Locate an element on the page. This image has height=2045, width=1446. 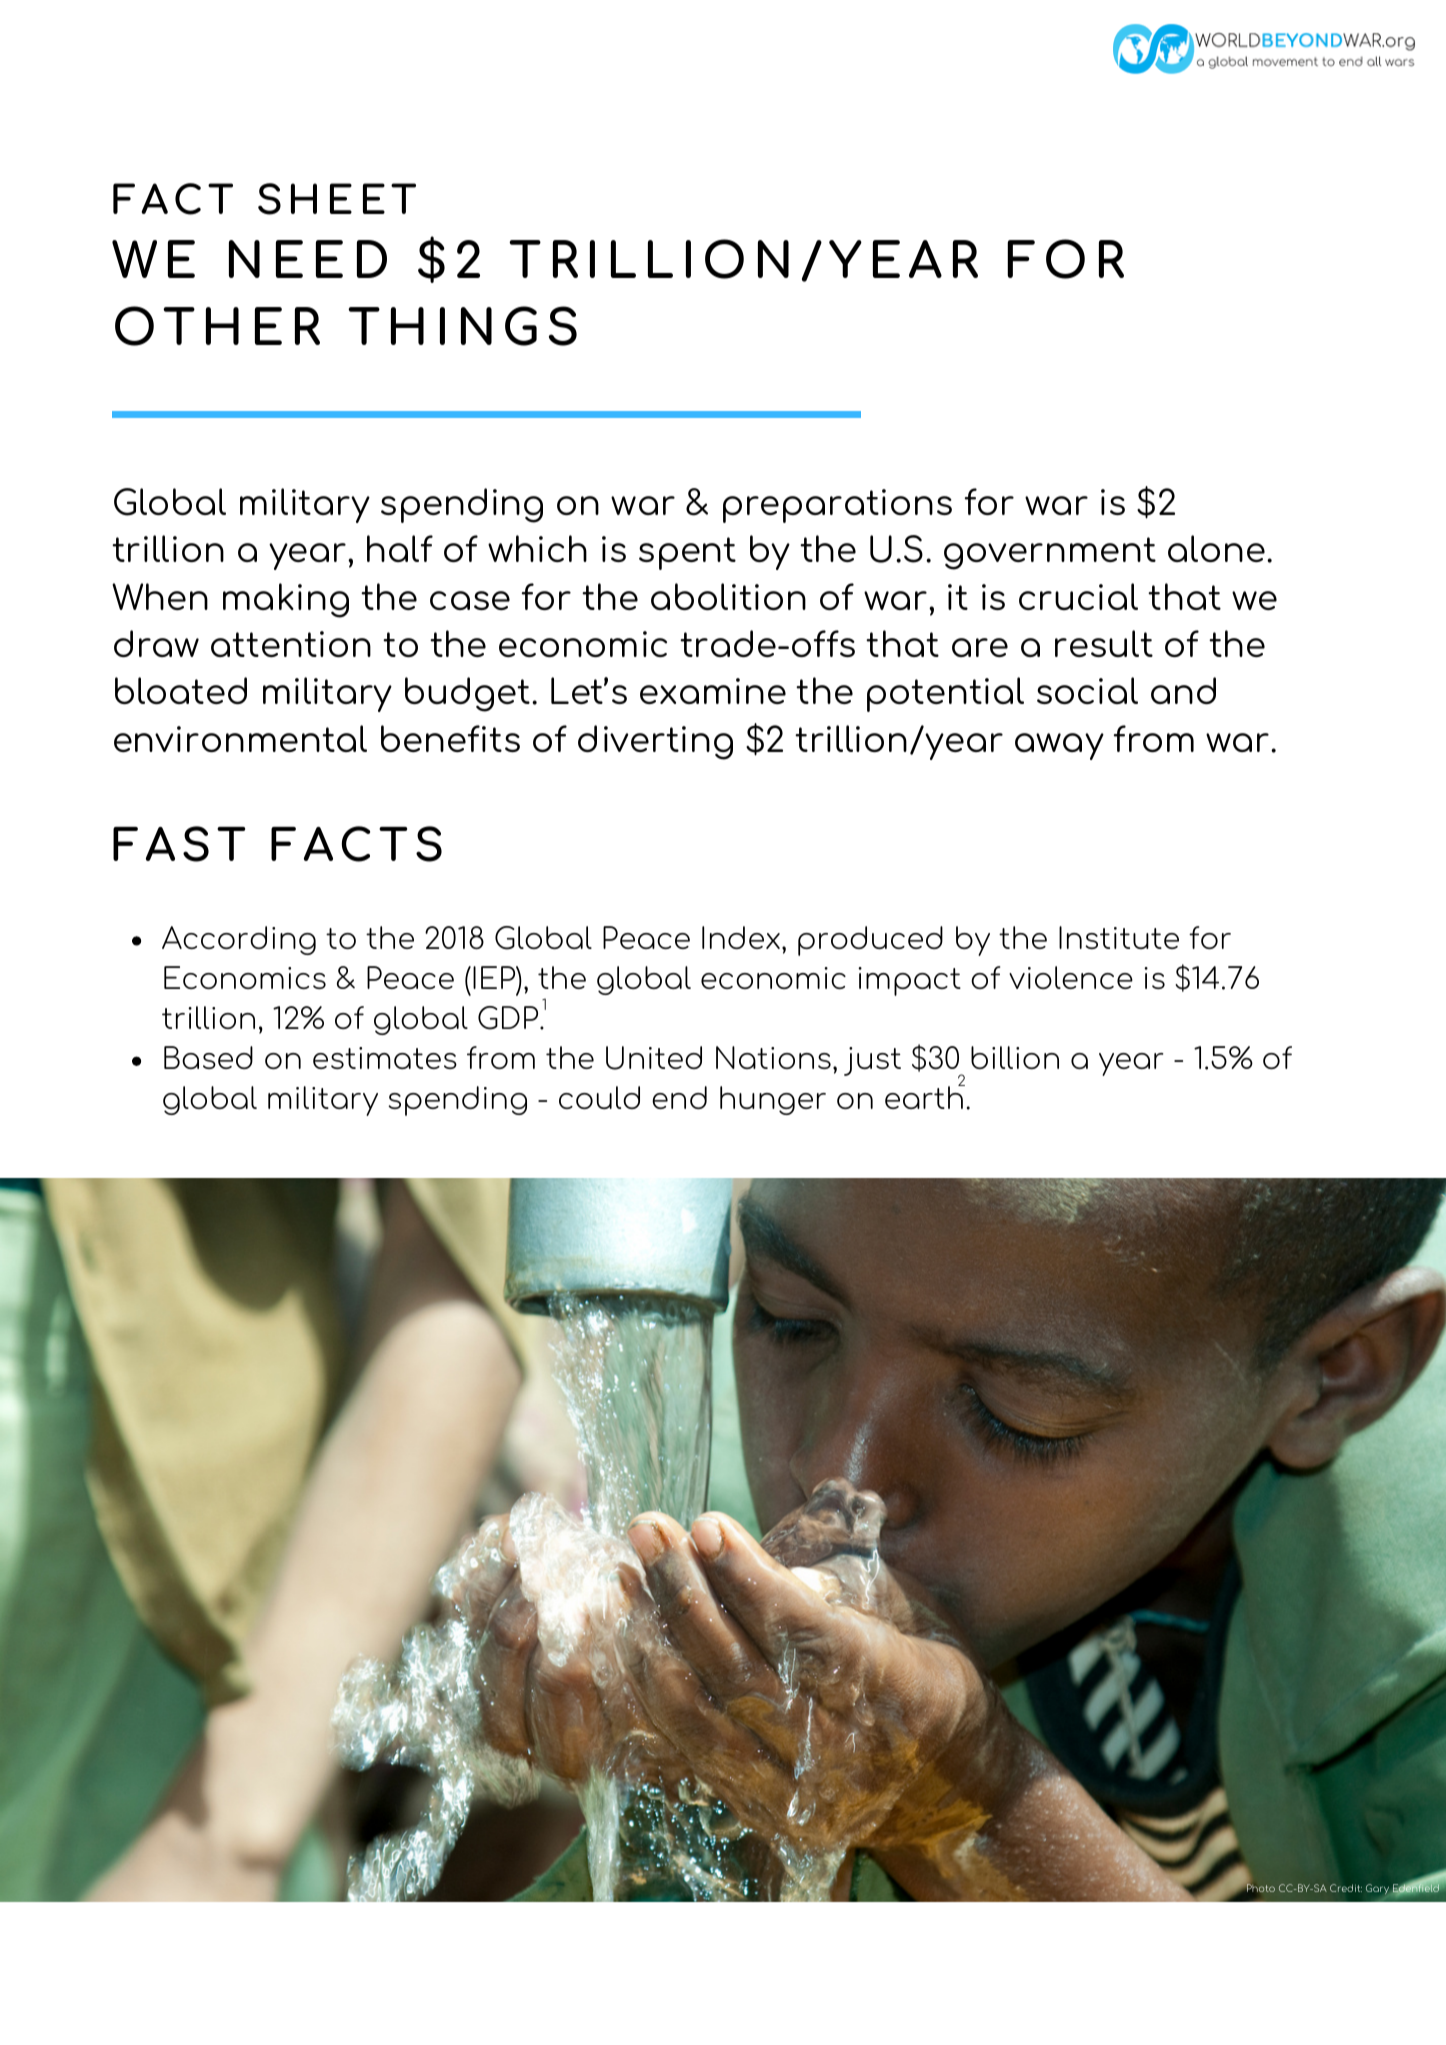
and is located at coordinates (1183, 690).
